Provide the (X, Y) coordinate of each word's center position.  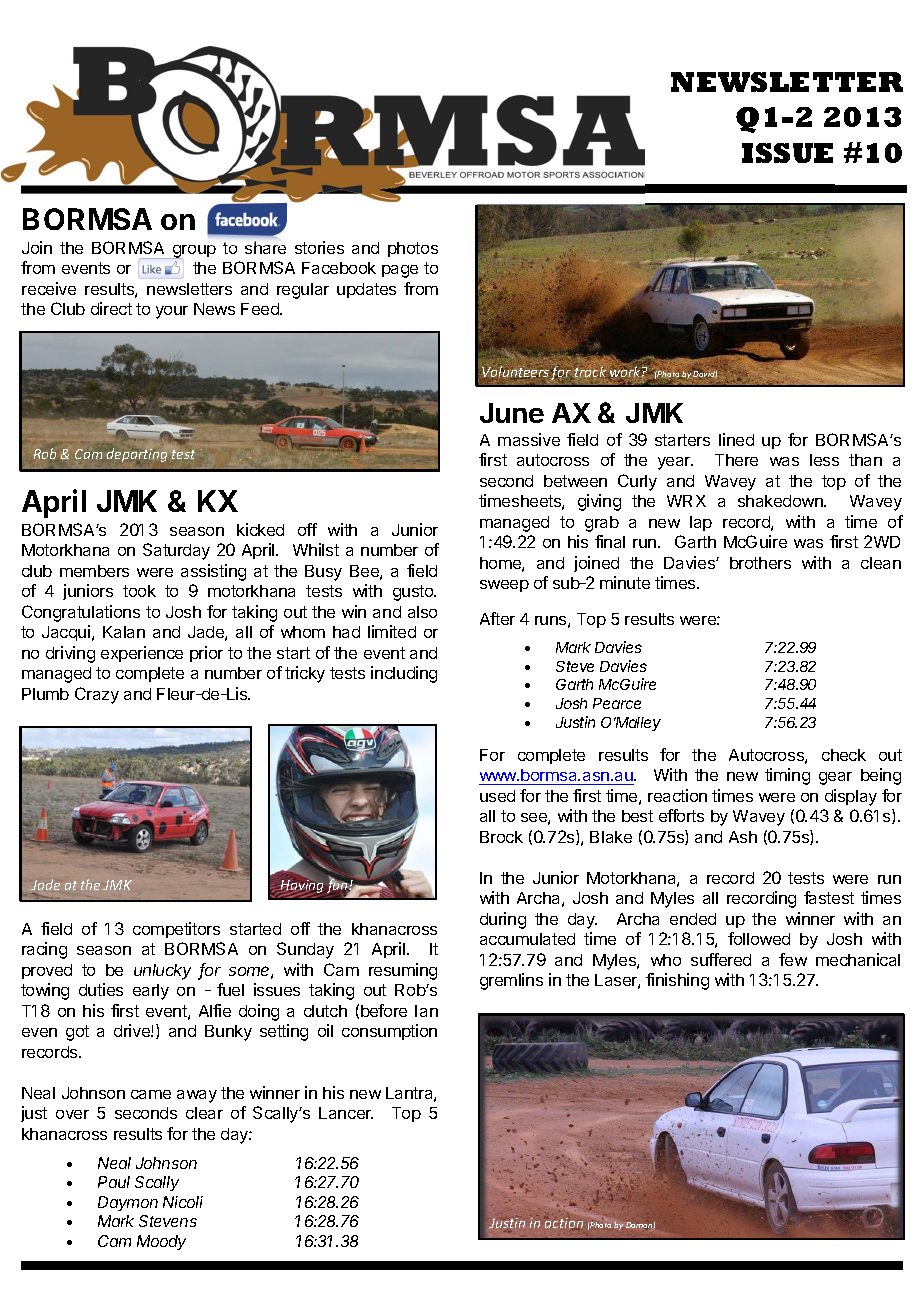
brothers (760, 563)
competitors (176, 930)
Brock (501, 837)
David (704, 373)
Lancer (346, 1113)
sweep (504, 586)
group (193, 252)
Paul (114, 1182)
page (400, 271)
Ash (743, 837)
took (139, 591)
